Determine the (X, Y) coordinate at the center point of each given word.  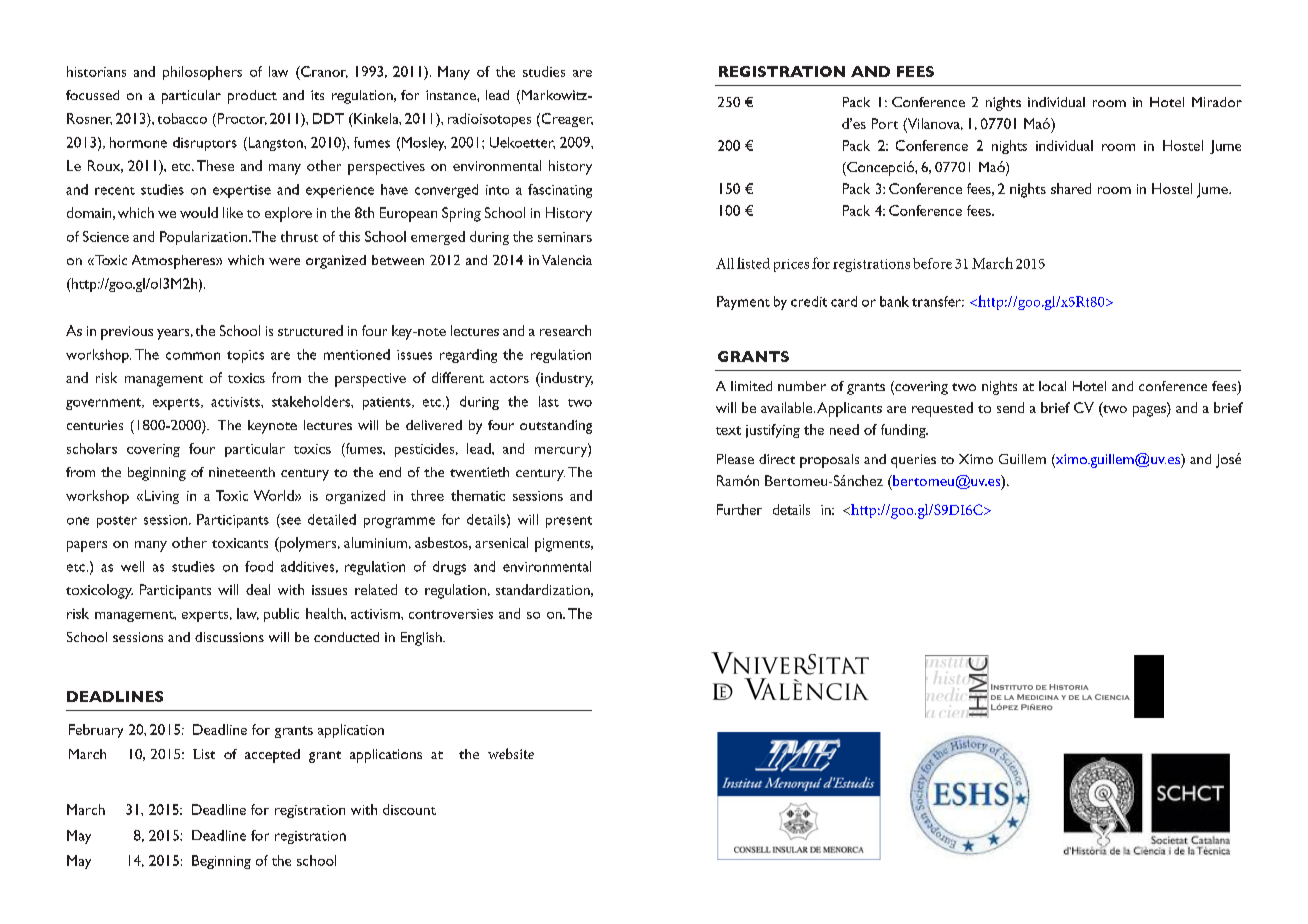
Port (885, 123)
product (252, 97)
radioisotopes (489, 120)
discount (409, 809)
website (511, 753)
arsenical (501, 542)
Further (739, 509)
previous (127, 333)
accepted (272, 756)
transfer (938, 301)
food (259, 566)
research (565, 330)
